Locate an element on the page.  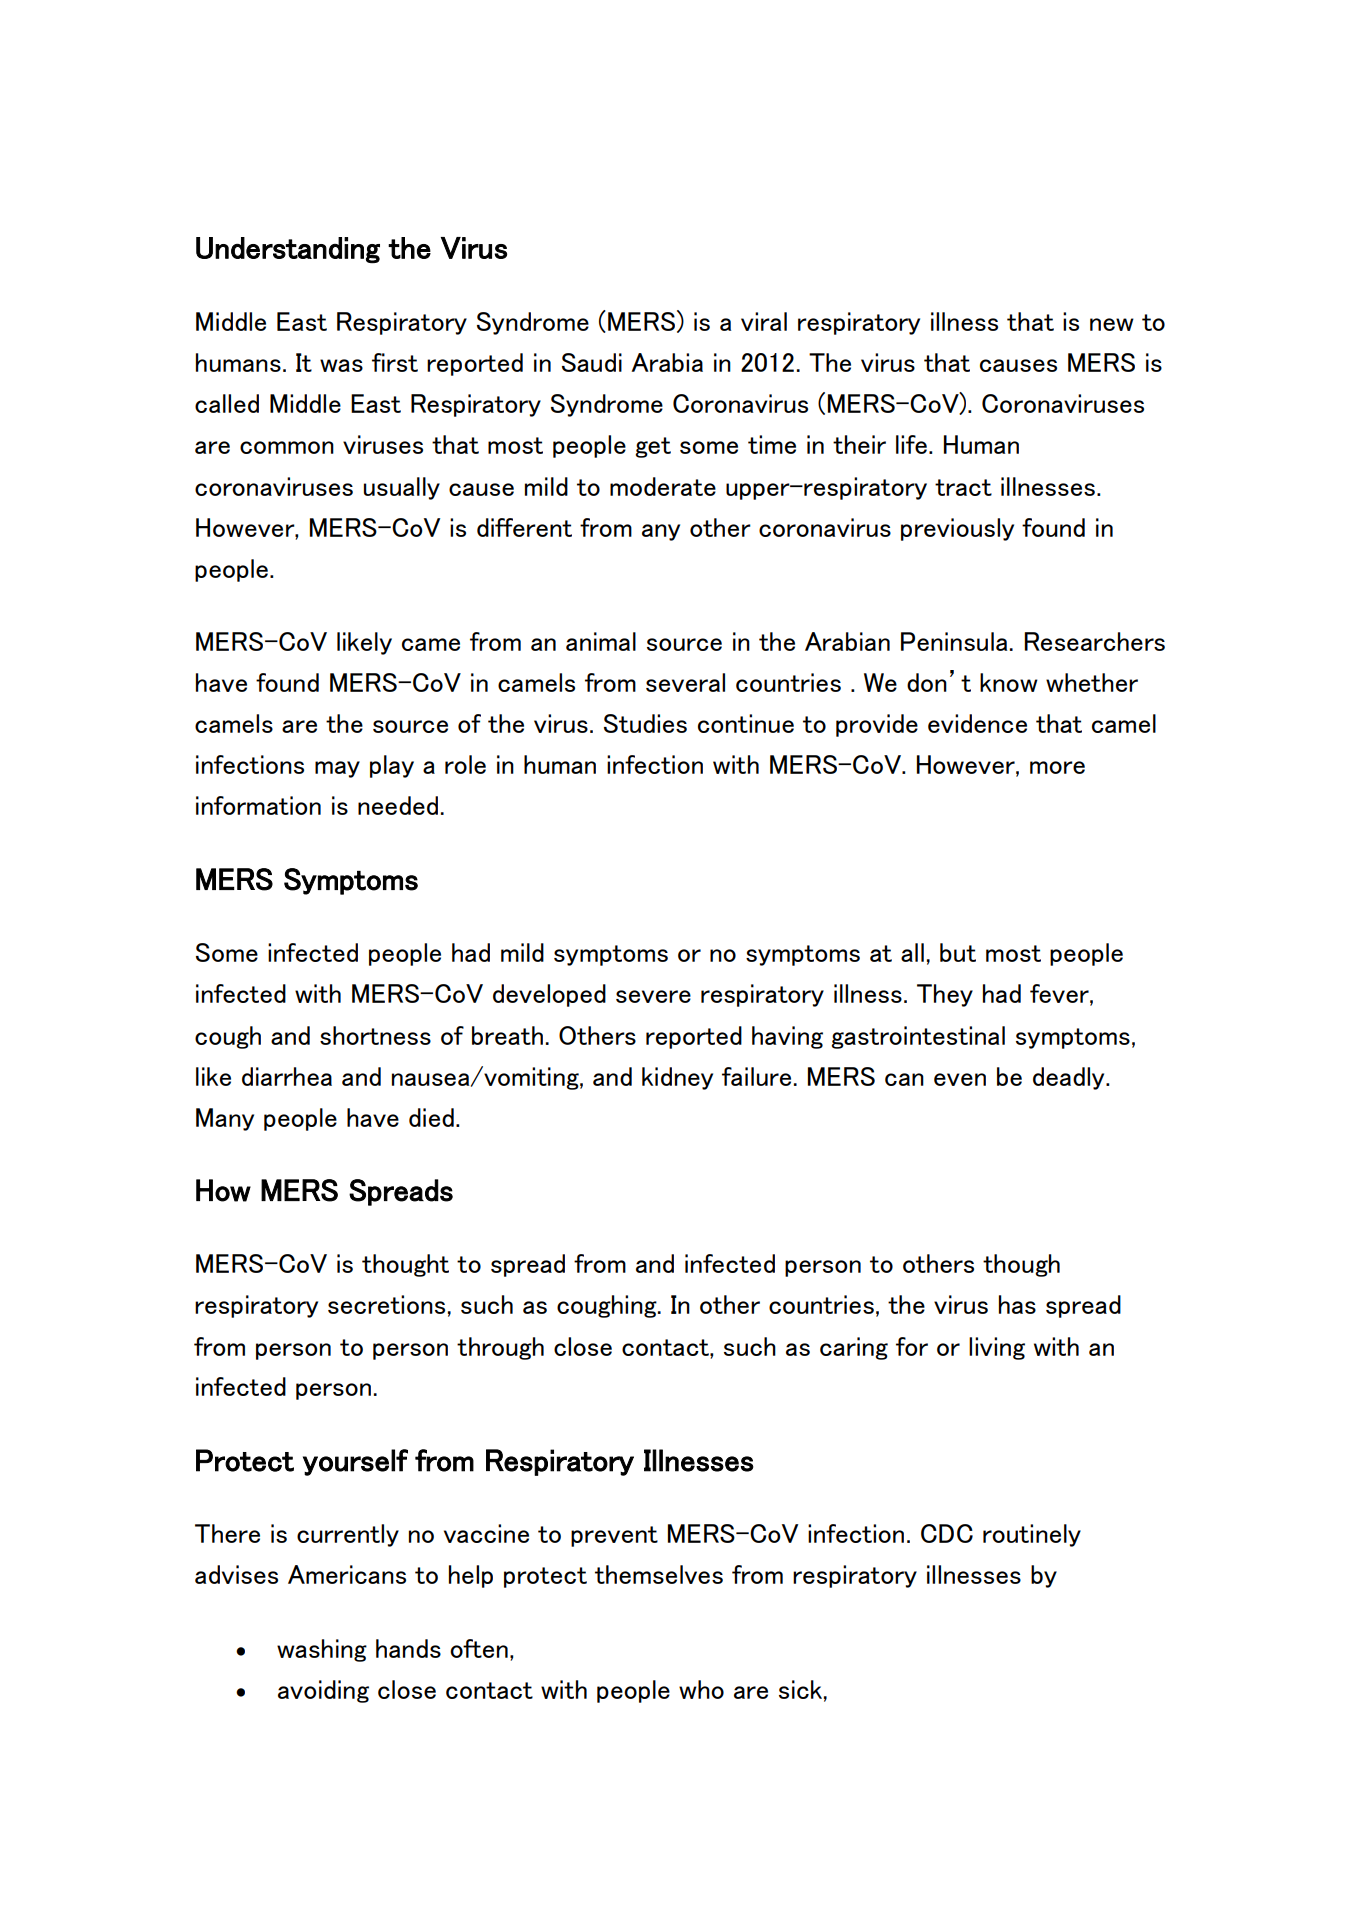
viral is located at coordinates (764, 321).
